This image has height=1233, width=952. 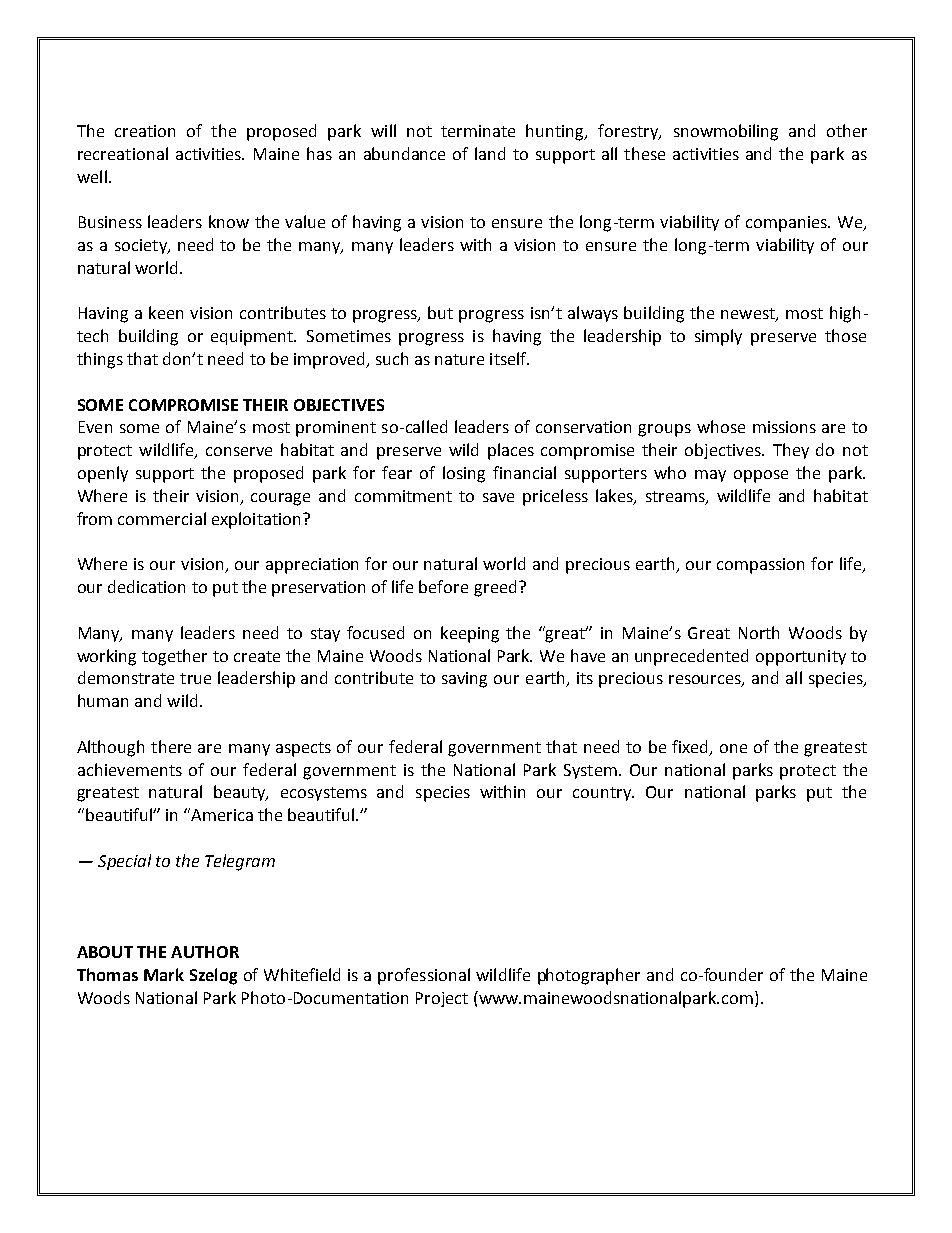 I want to click on professional, so click(x=424, y=976).
